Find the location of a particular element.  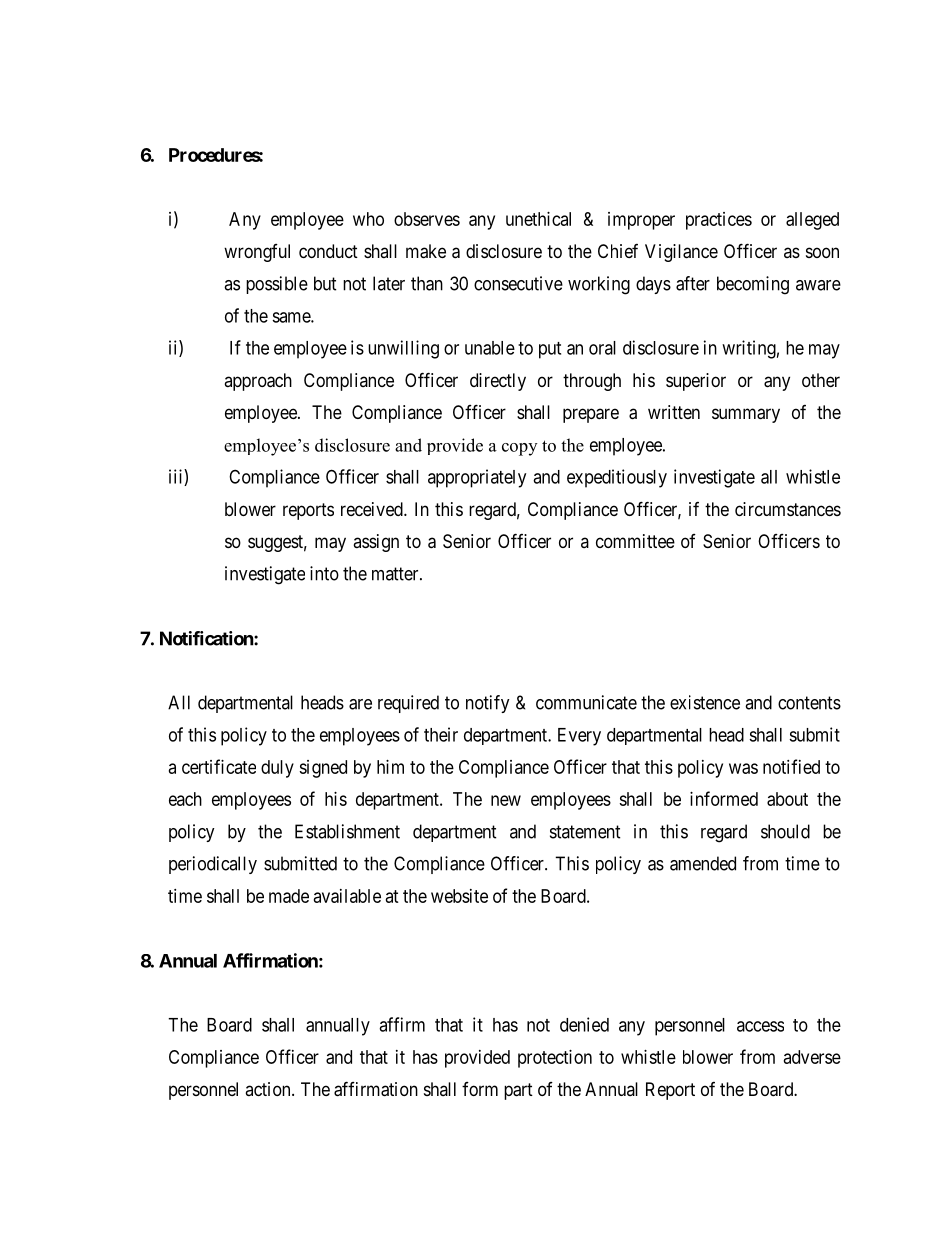

practices is located at coordinates (719, 221).
